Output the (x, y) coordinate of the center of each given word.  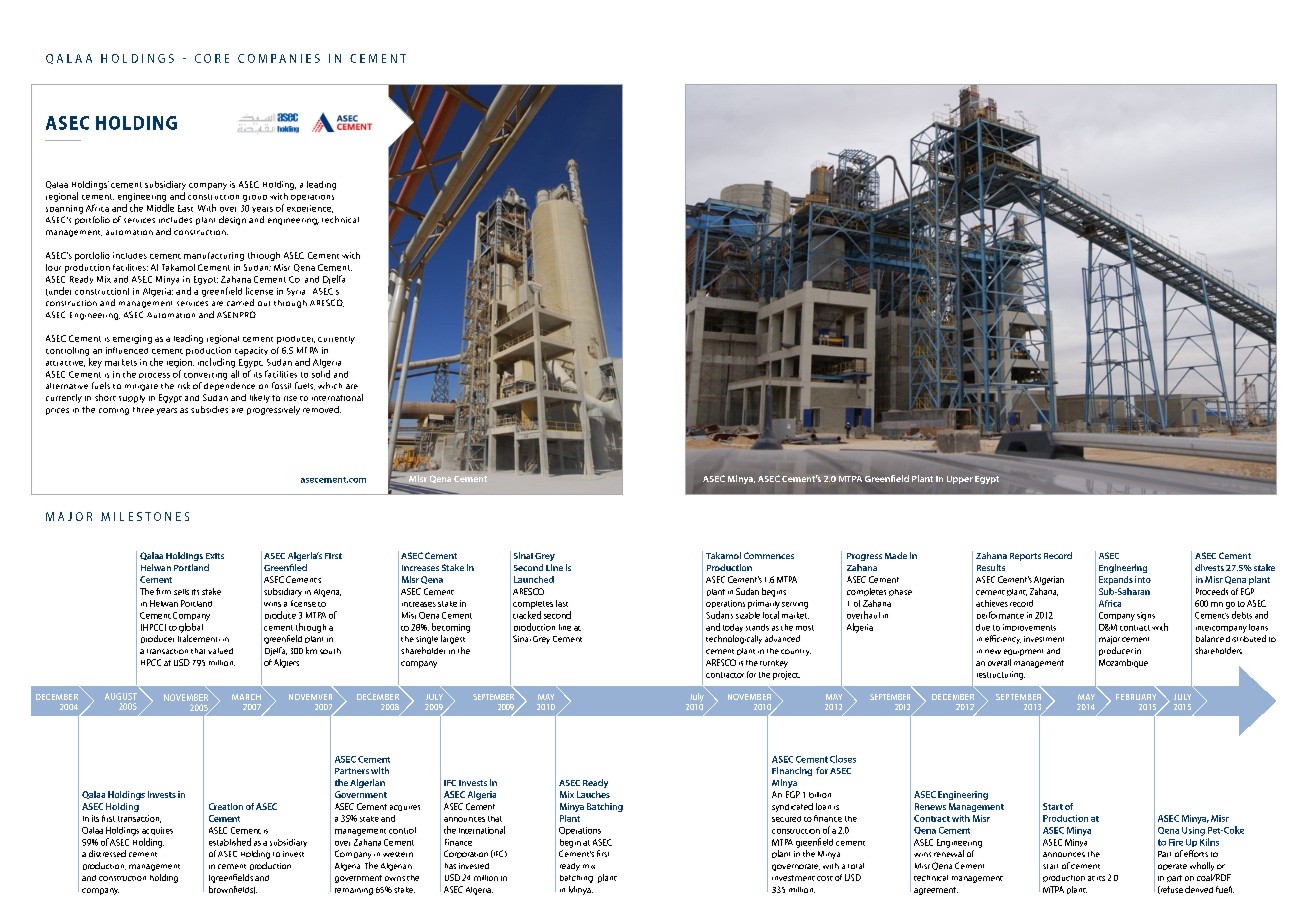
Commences (769, 555)
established (230, 842)
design (232, 220)
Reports (1025, 557)
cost (825, 878)
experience (310, 209)
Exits (215, 556)
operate (1172, 867)
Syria (296, 292)
